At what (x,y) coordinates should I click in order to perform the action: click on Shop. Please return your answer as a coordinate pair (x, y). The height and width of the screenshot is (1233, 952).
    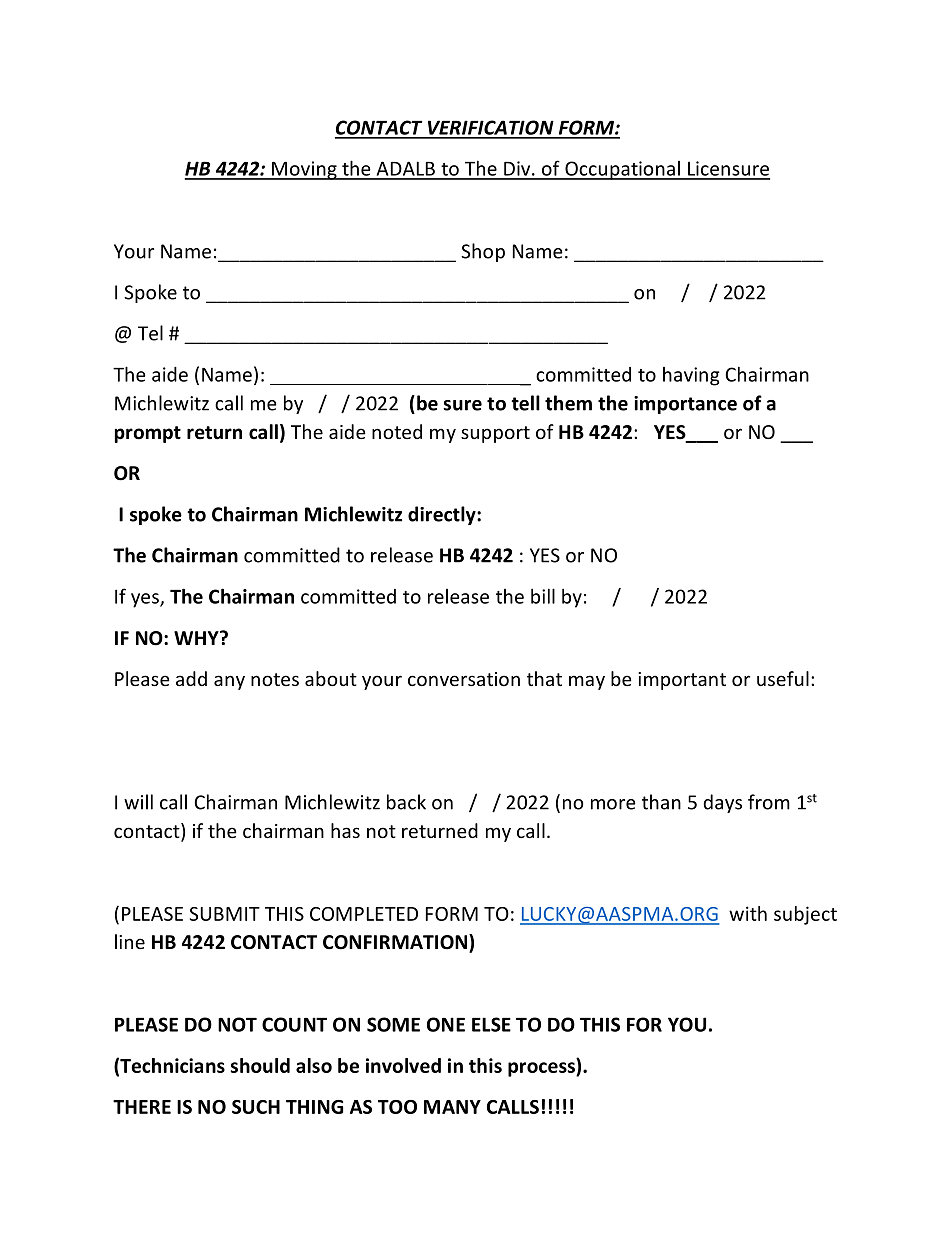
    Looking at the image, I should click on (483, 252).
